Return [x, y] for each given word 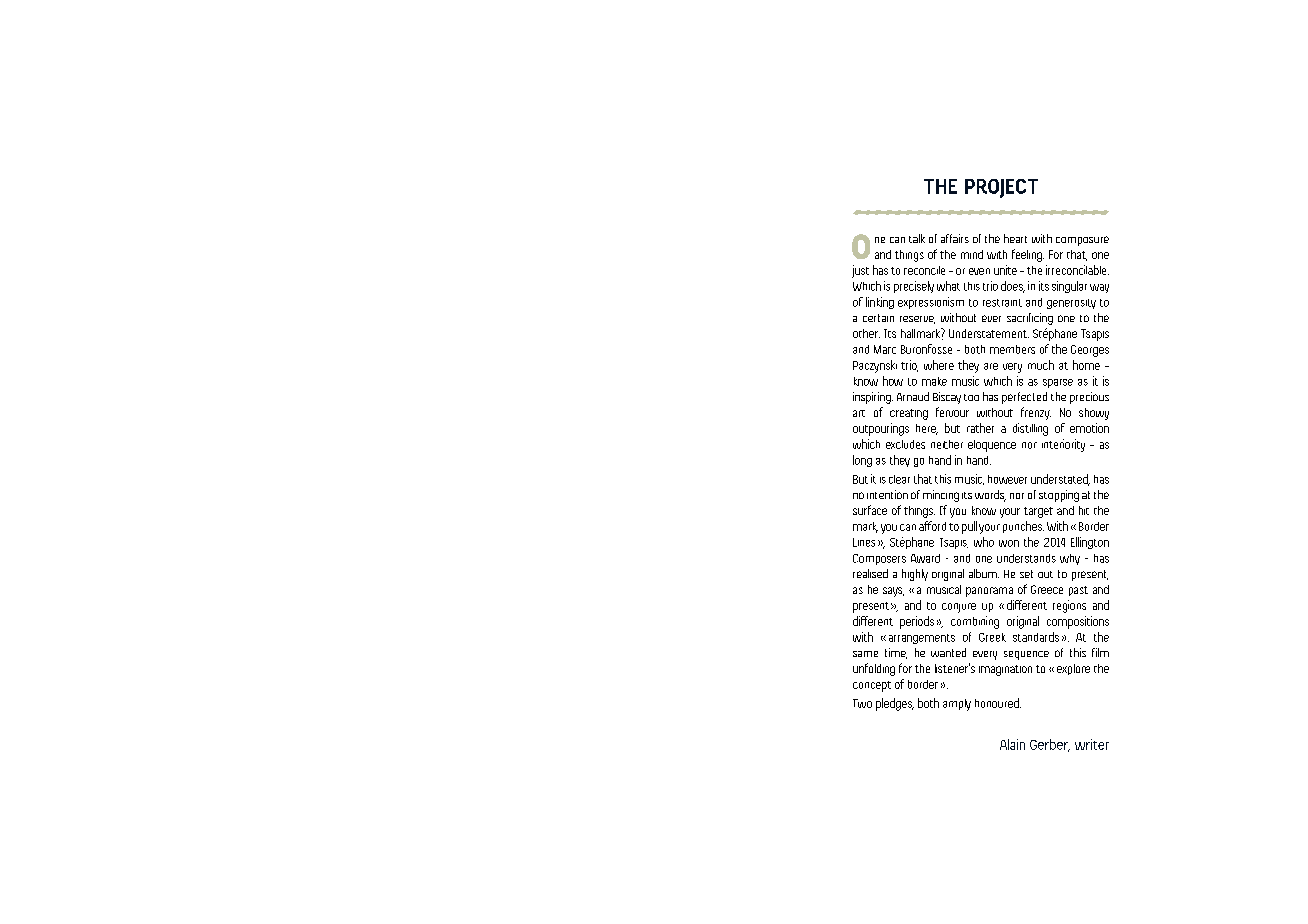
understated [1060, 480]
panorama [989, 592]
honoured [998, 703]
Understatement [989, 333]
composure [1082, 241]
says [893, 592]
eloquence [992, 446]
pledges [895, 704]
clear [899, 479]
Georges [1090, 351]
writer [1092, 744]
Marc [885, 349]
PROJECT [1001, 188]
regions [1069, 606]
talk [917, 238]
